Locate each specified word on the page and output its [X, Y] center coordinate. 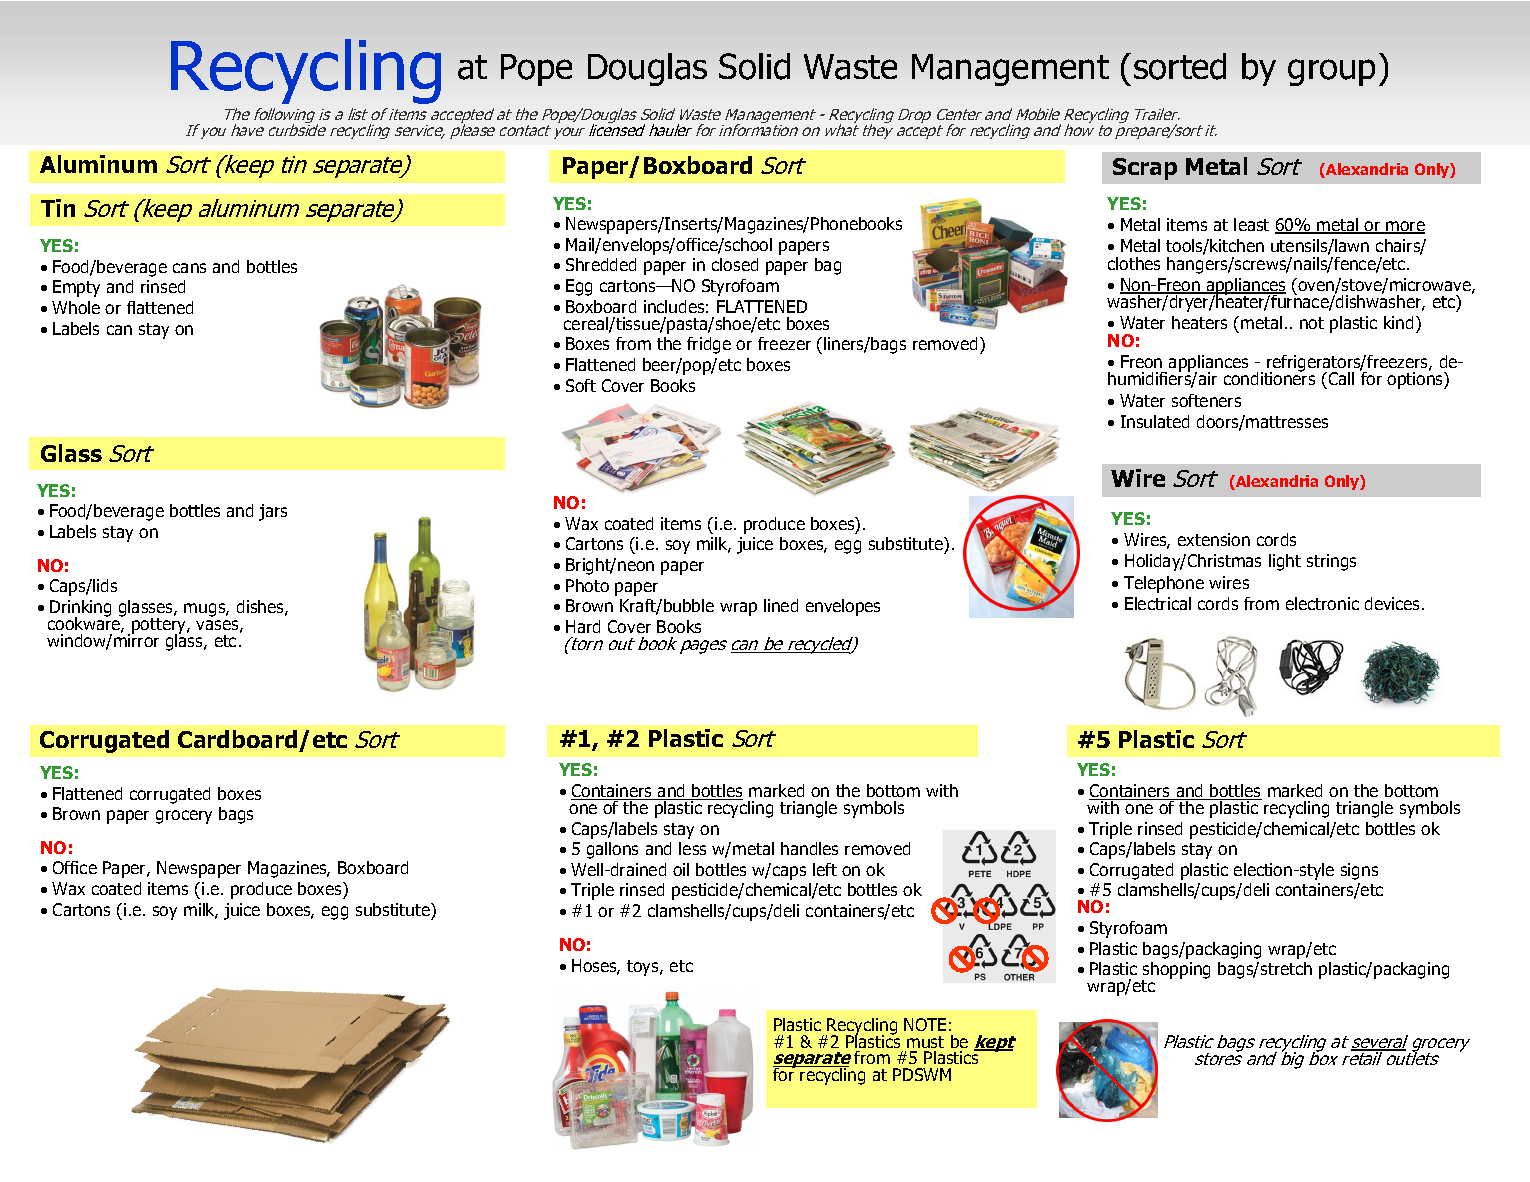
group [1331, 72]
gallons [612, 850]
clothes [1134, 263]
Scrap [1145, 169]
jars [273, 512]
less [692, 848]
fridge [709, 345]
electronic [1322, 603]
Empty [76, 288]
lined [781, 605]
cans [189, 268]
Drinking [80, 609]
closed [735, 264]
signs [1359, 871]
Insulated [1155, 421]
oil [681, 869]
